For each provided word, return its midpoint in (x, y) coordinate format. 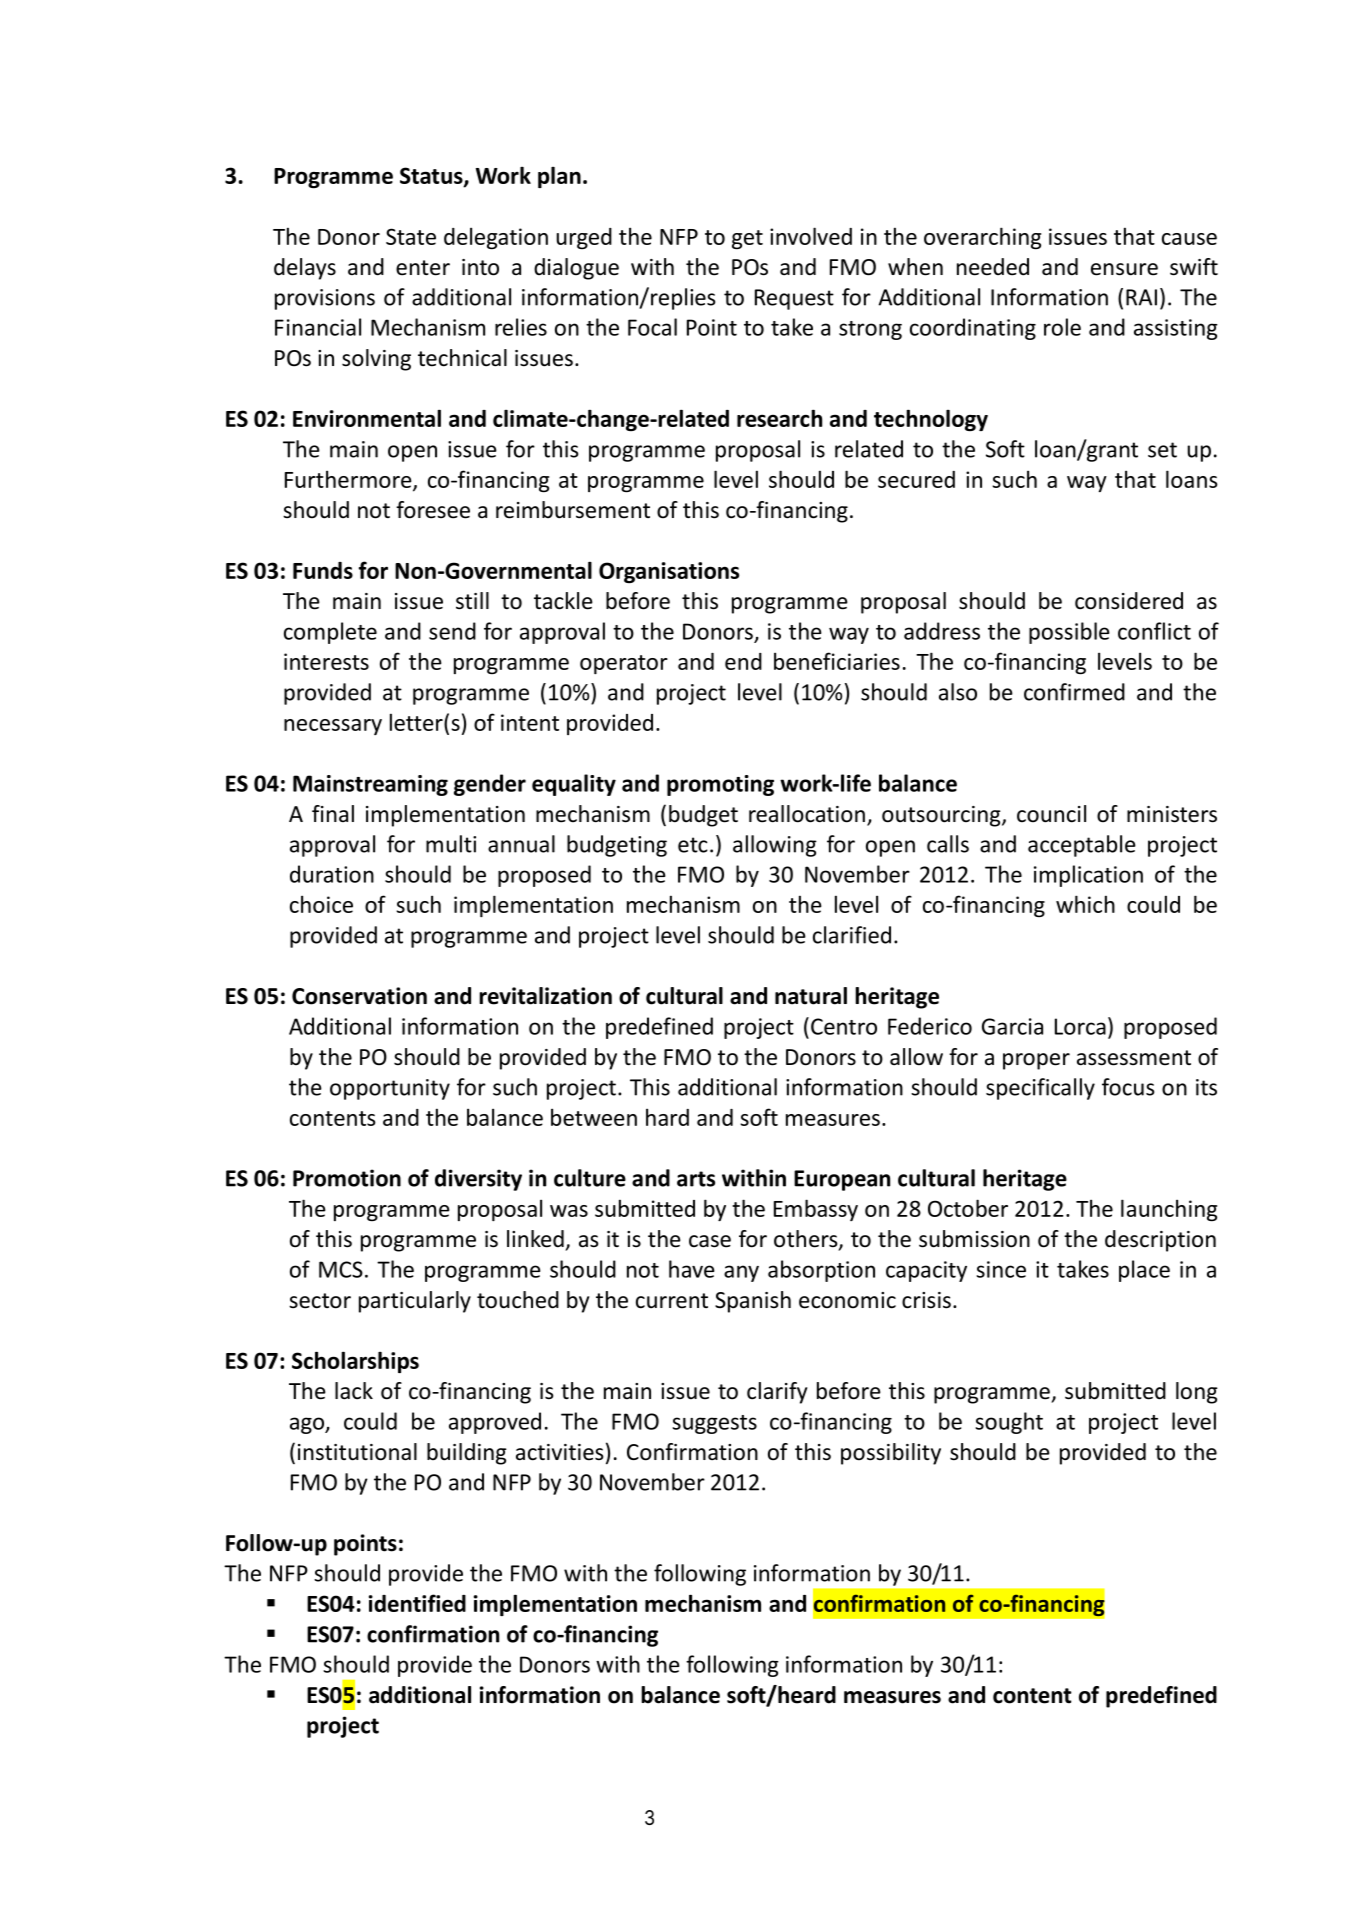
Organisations (669, 572)
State (411, 236)
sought (1009, 1423)
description (1160, 1241)
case (710, 1241)
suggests (714, 1424)
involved (811, 236)
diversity (478, 1180)
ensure (1124, 269)
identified (417, 1603)
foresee (433, 510)
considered (1129, 601)
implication (1088, 876)
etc (693, 845)
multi (451, 844)
